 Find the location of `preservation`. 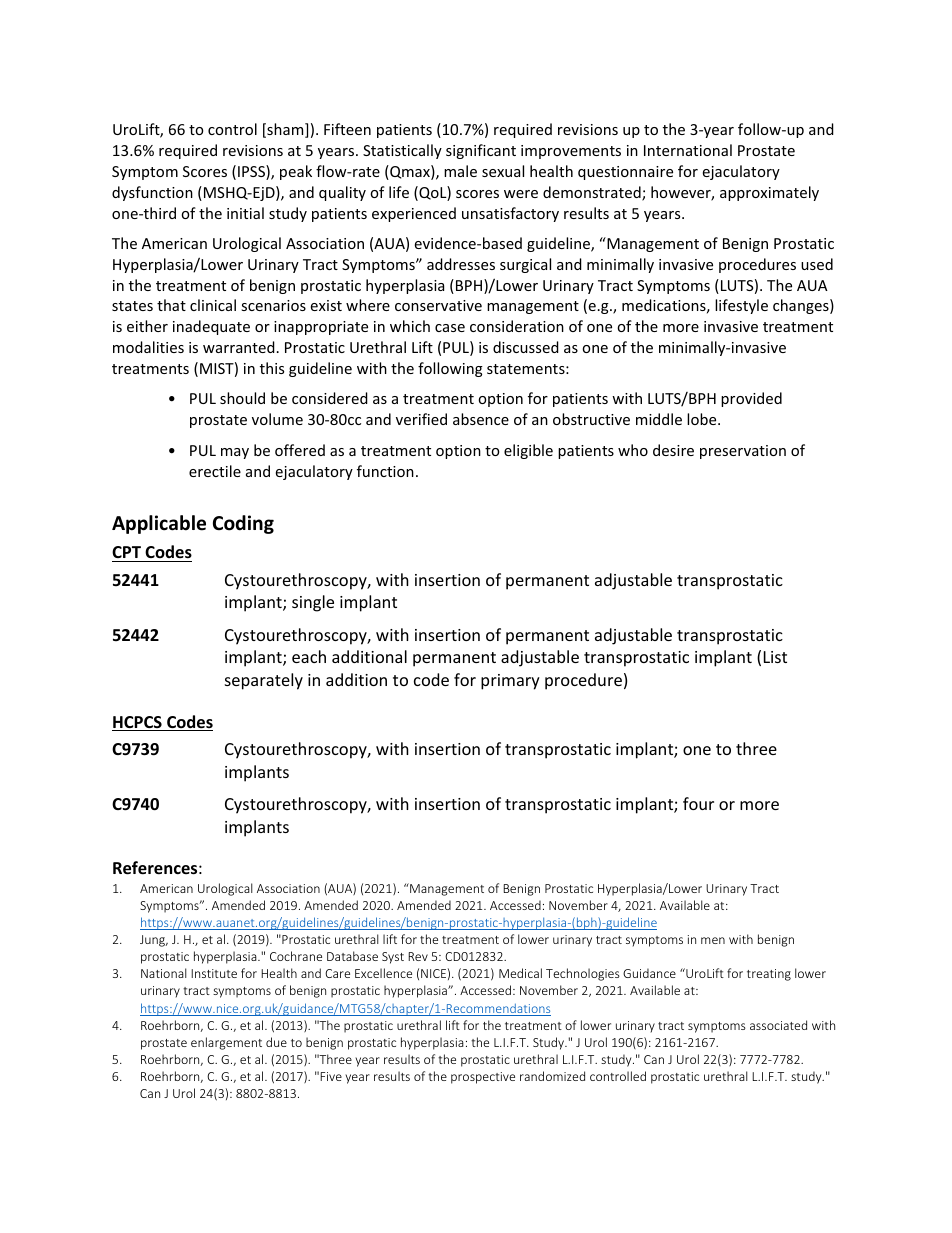

preservation is located at coordinates (743, 452).
